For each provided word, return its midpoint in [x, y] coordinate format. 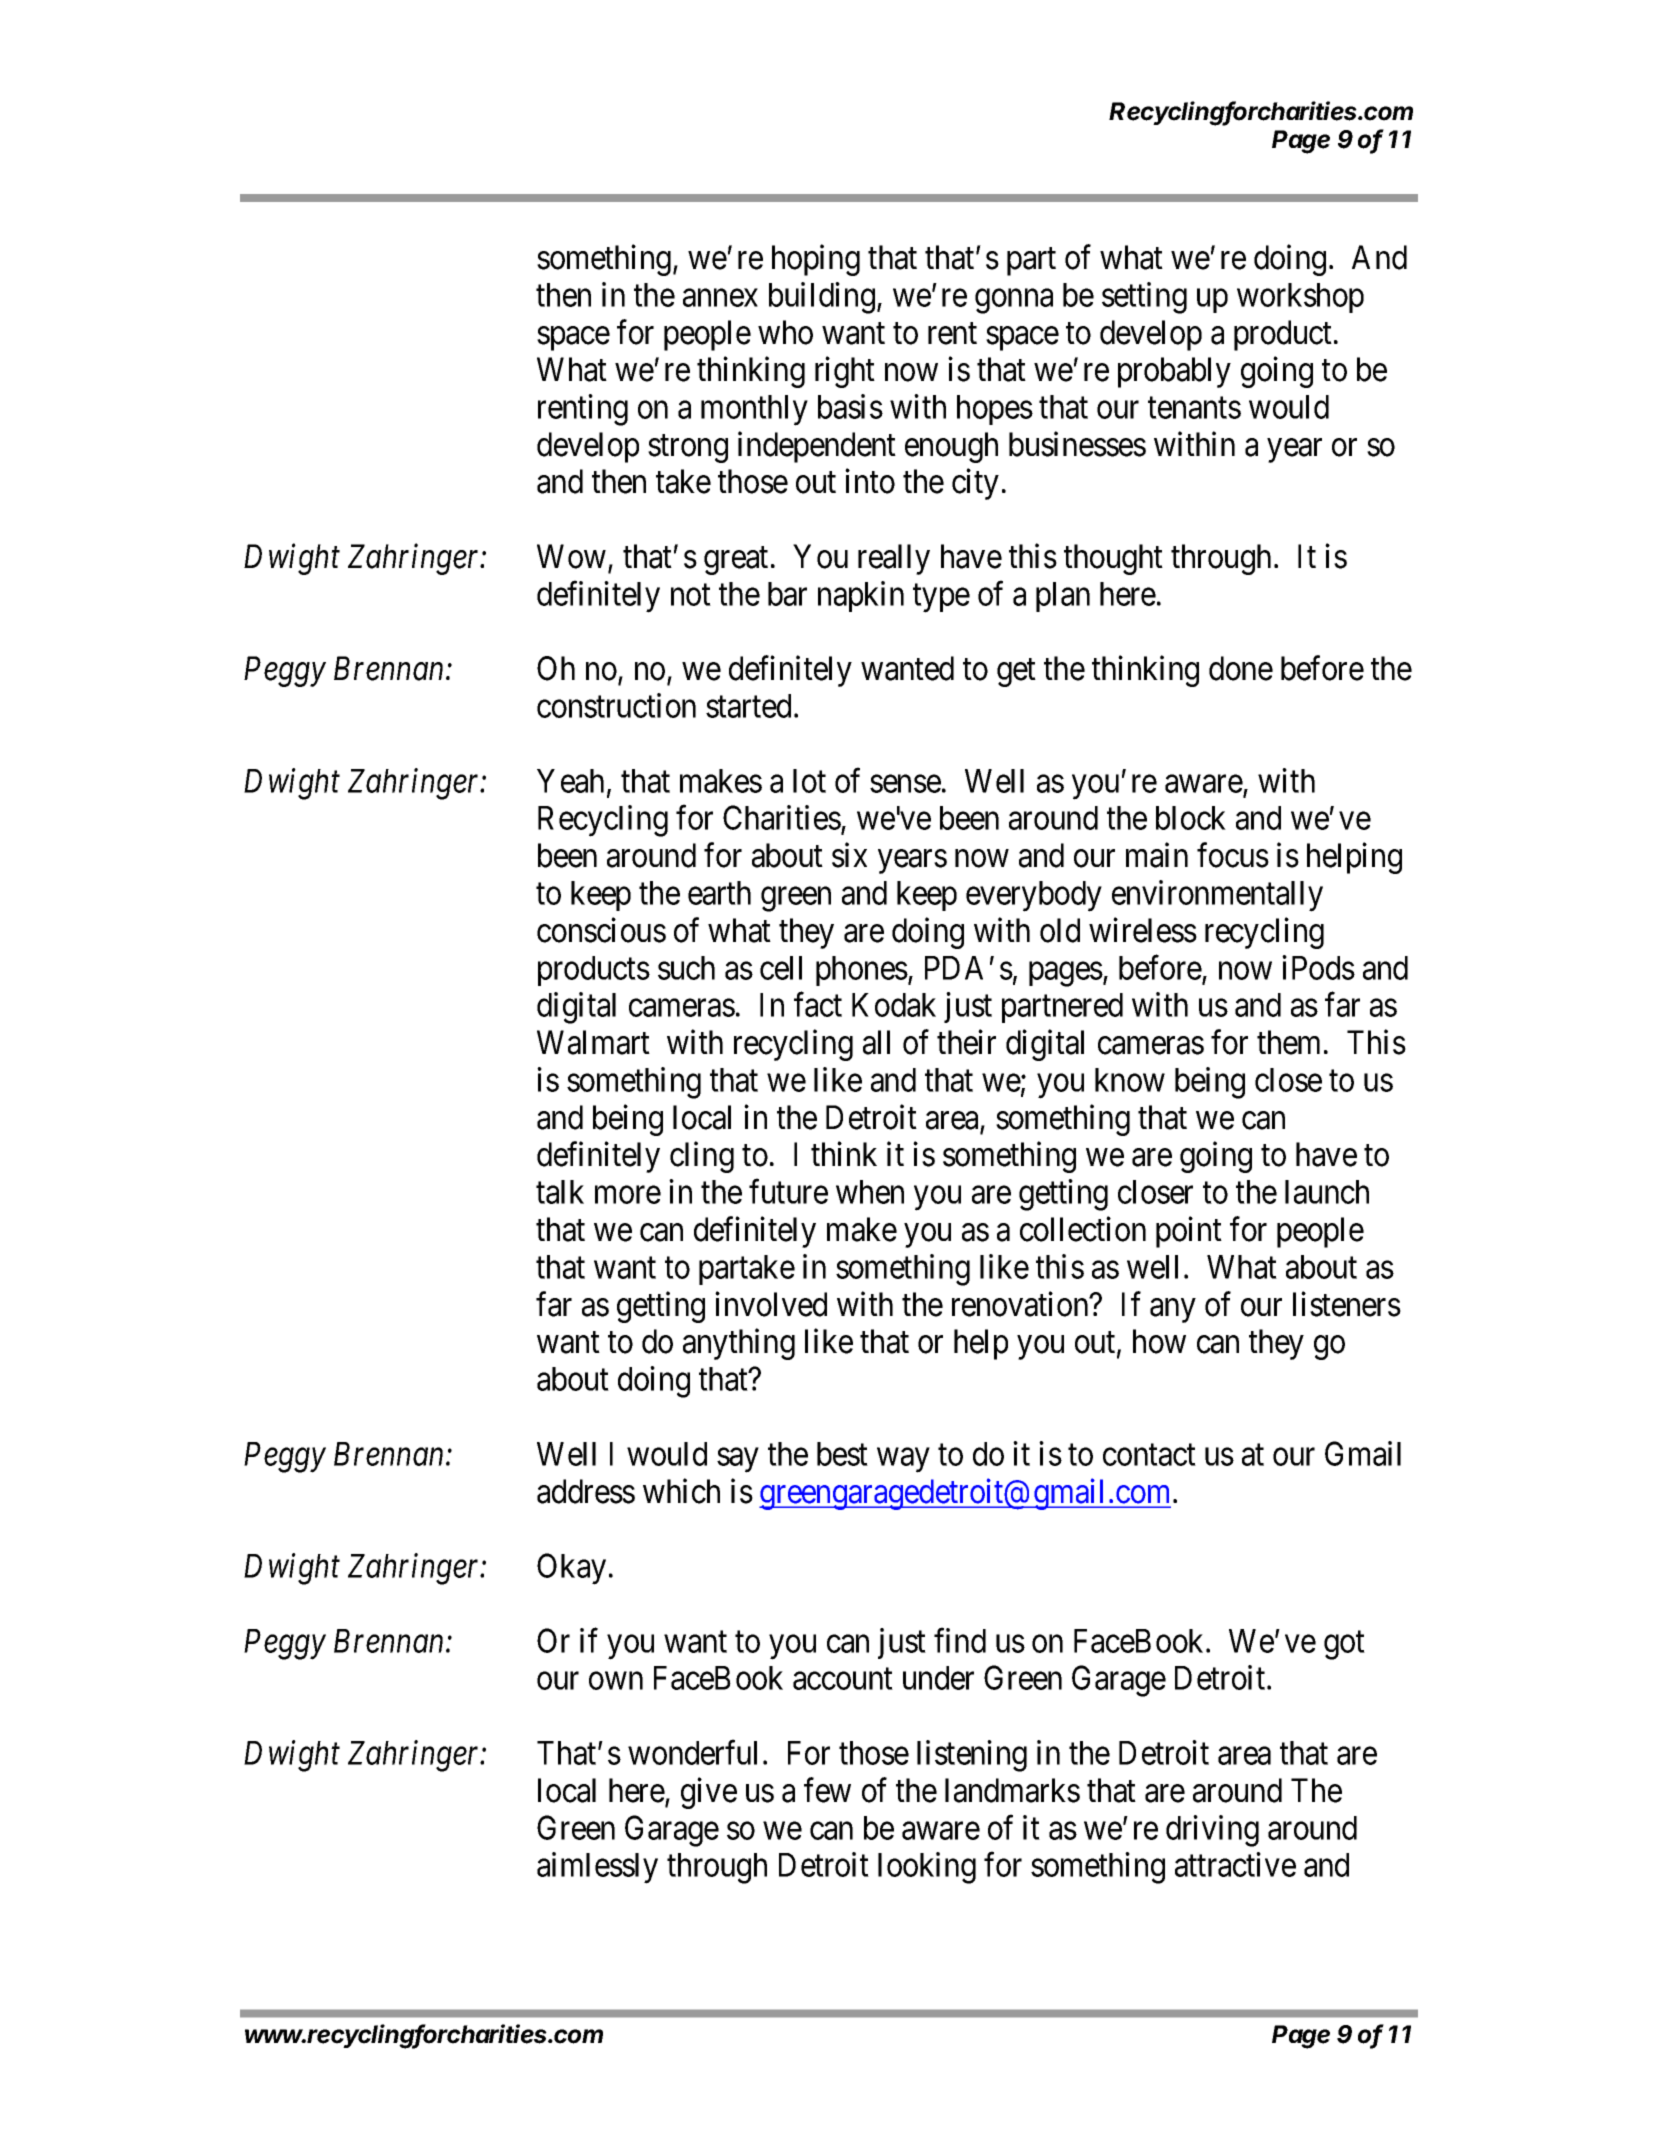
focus [1233, 855]
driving [1212, 1831]
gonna [1014, 301]
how [1159, 1341]
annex [720, 298]
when [870, 1192]
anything [739, 1344]
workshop [1300, 298]
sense [905, 784]
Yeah [570, 781]
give [709, 1793]
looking [927, 1868]
